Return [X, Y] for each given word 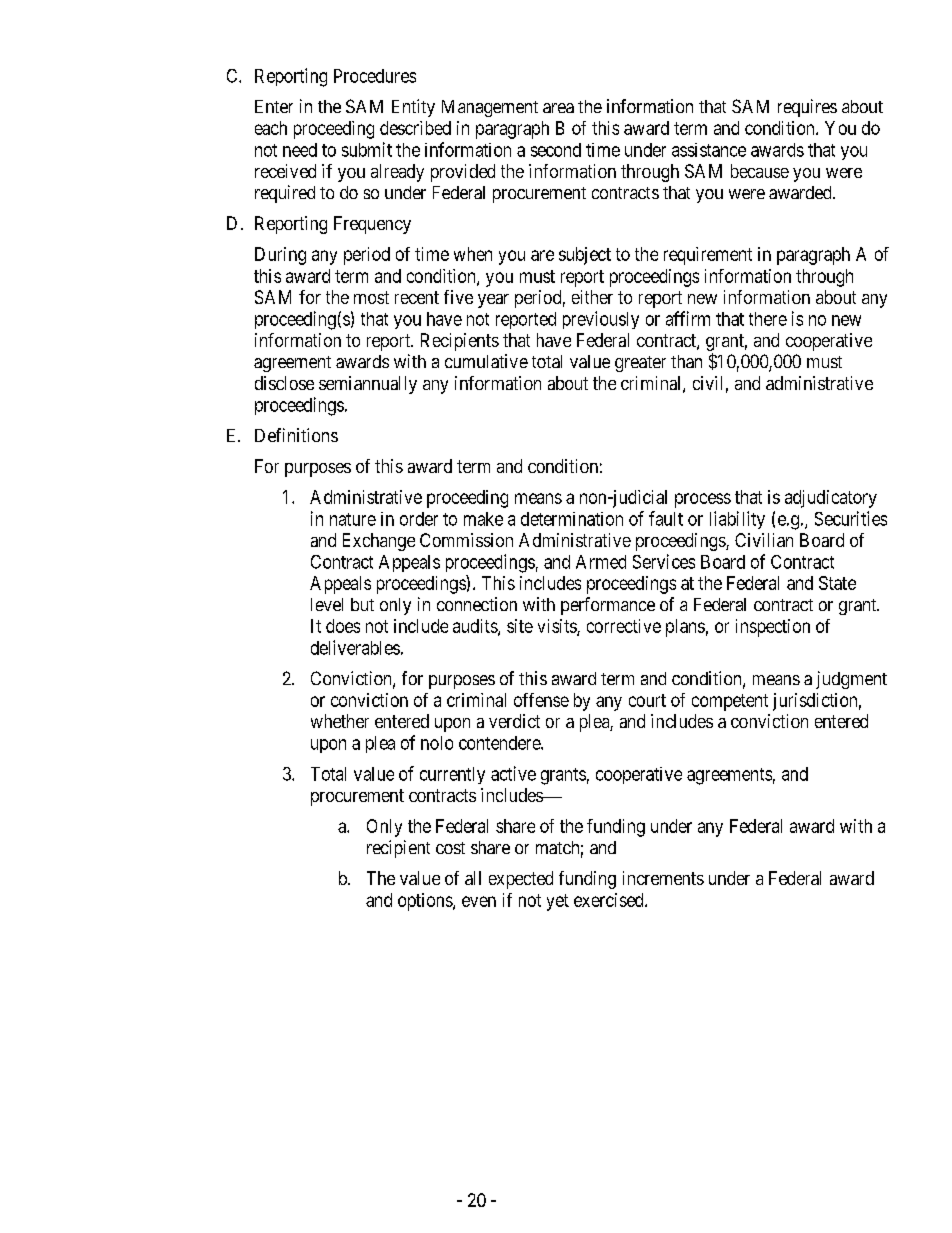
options [426, 902]
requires [807, 108]
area [558, 108]
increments [663, 878]
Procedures [375, 76]
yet [558, 902]
